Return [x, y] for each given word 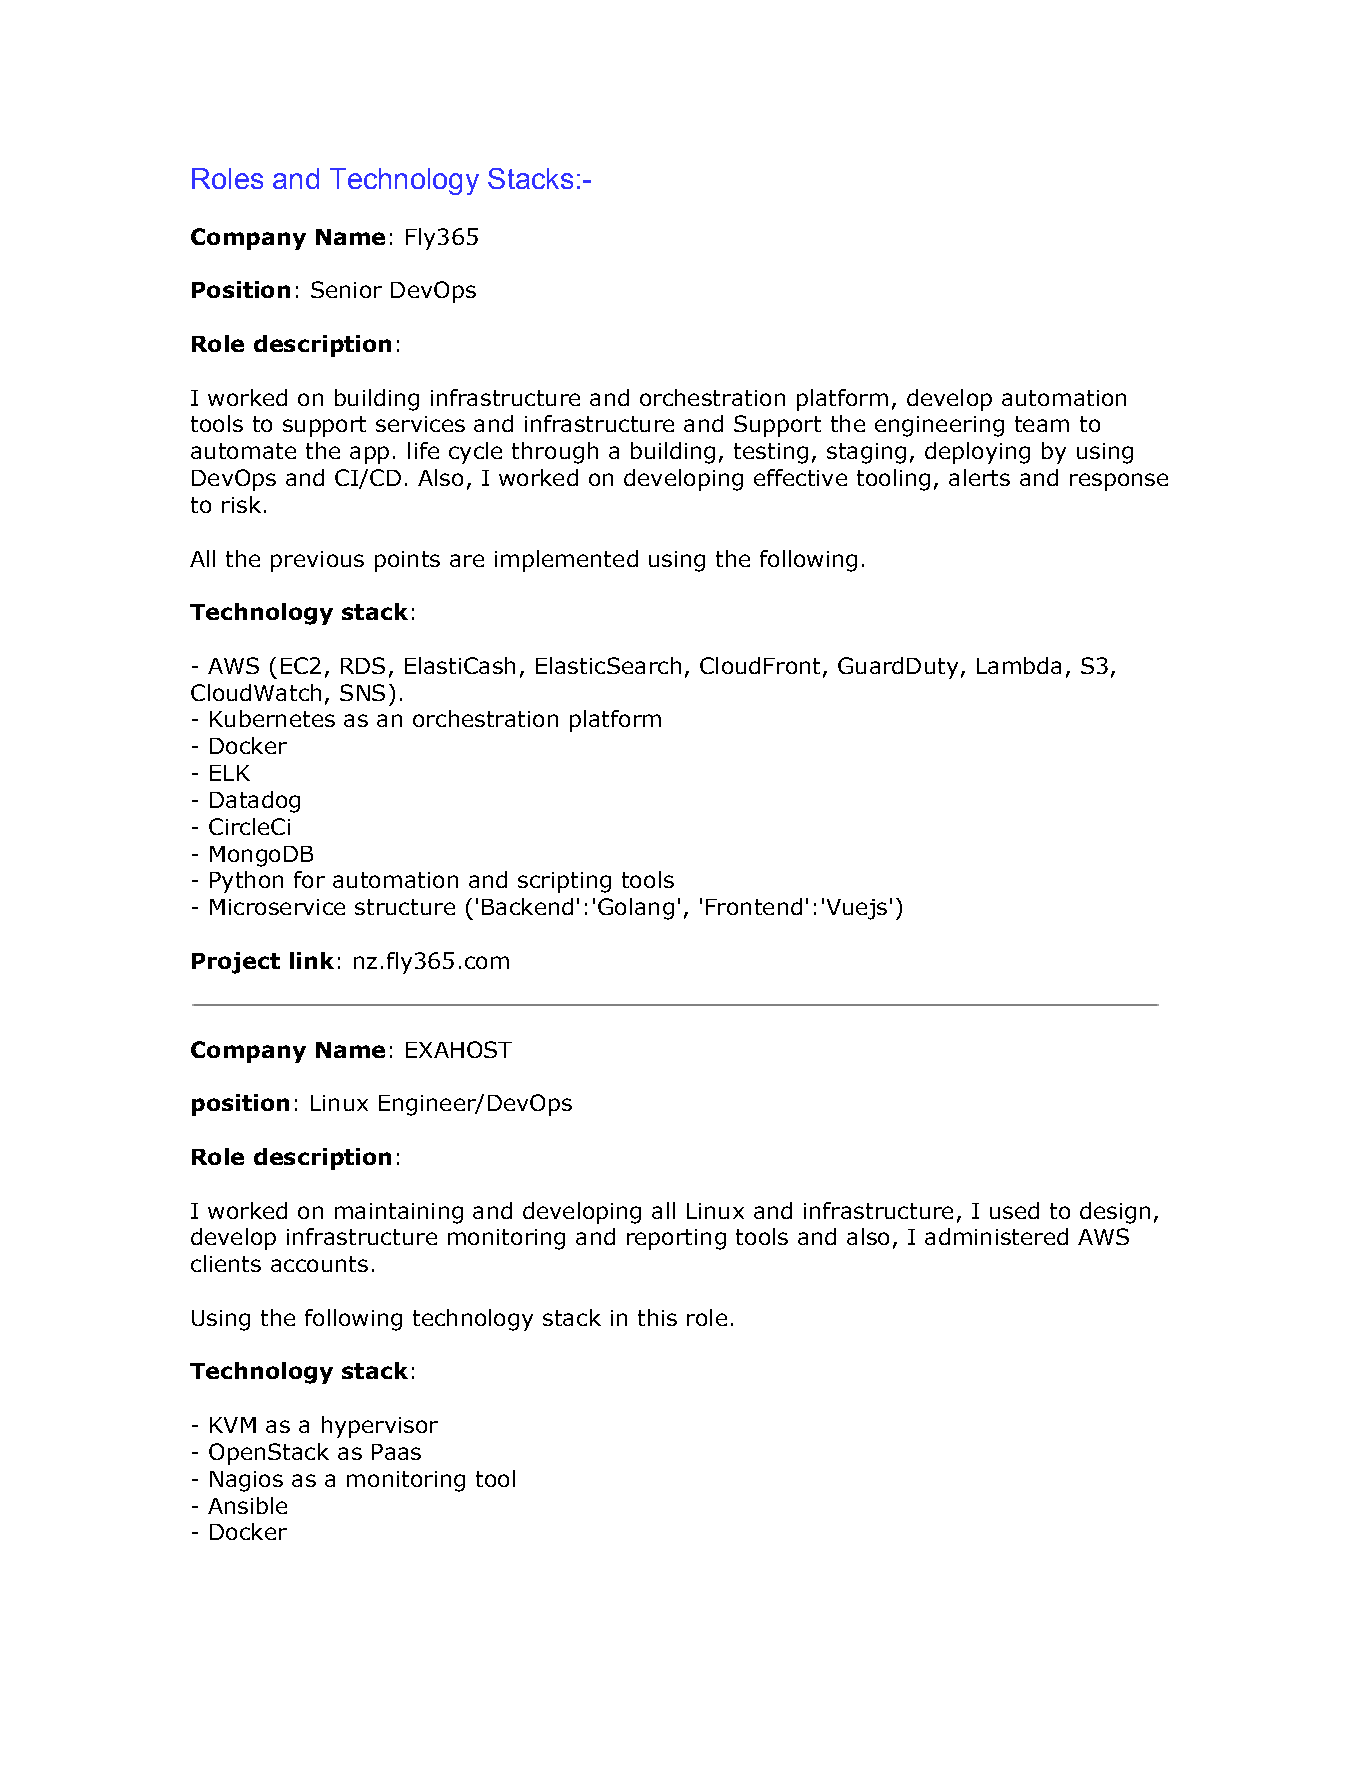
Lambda [1019, 665]
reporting [676, 1239]
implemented [566, 561]
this [657, 1317]
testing [771, 453]
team [1042, 424]
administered [996, 1236]
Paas [396, 1452]
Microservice [277, 907]
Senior [346, 289]
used [1014, 1210]
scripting [564, 882]
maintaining [399, 1213]
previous [317, 561]
